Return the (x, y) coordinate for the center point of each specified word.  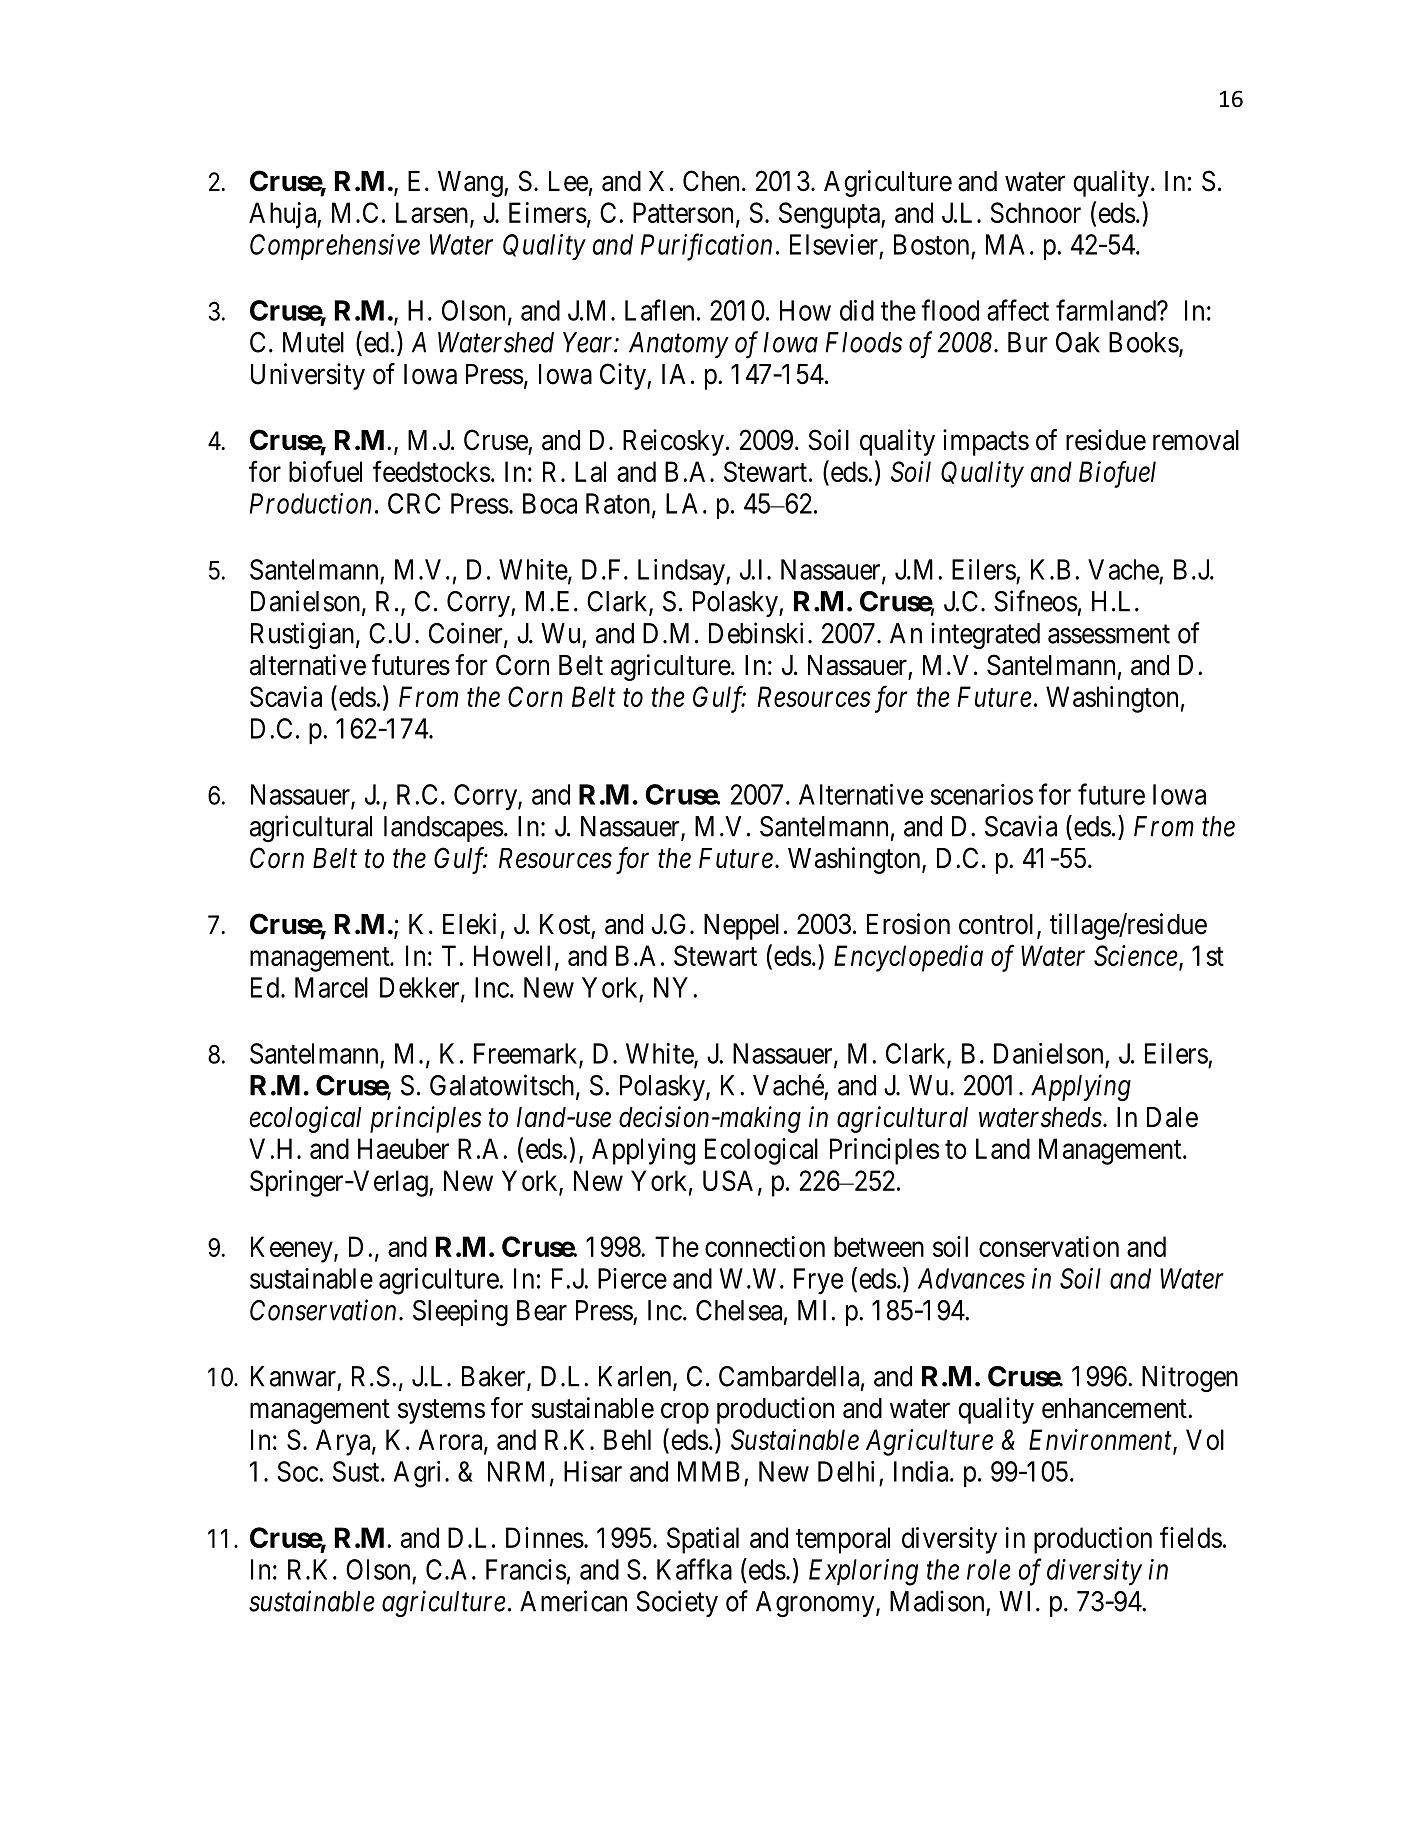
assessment (1109, 634)
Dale (1172, 1117)
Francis (526, 1569)
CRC (414, 503)
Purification (706, 247)
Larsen (433, 213)
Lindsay (682, 572)
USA (728, 1180)
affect (1018, 310)
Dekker (421, 988)
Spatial (703, 1540)
